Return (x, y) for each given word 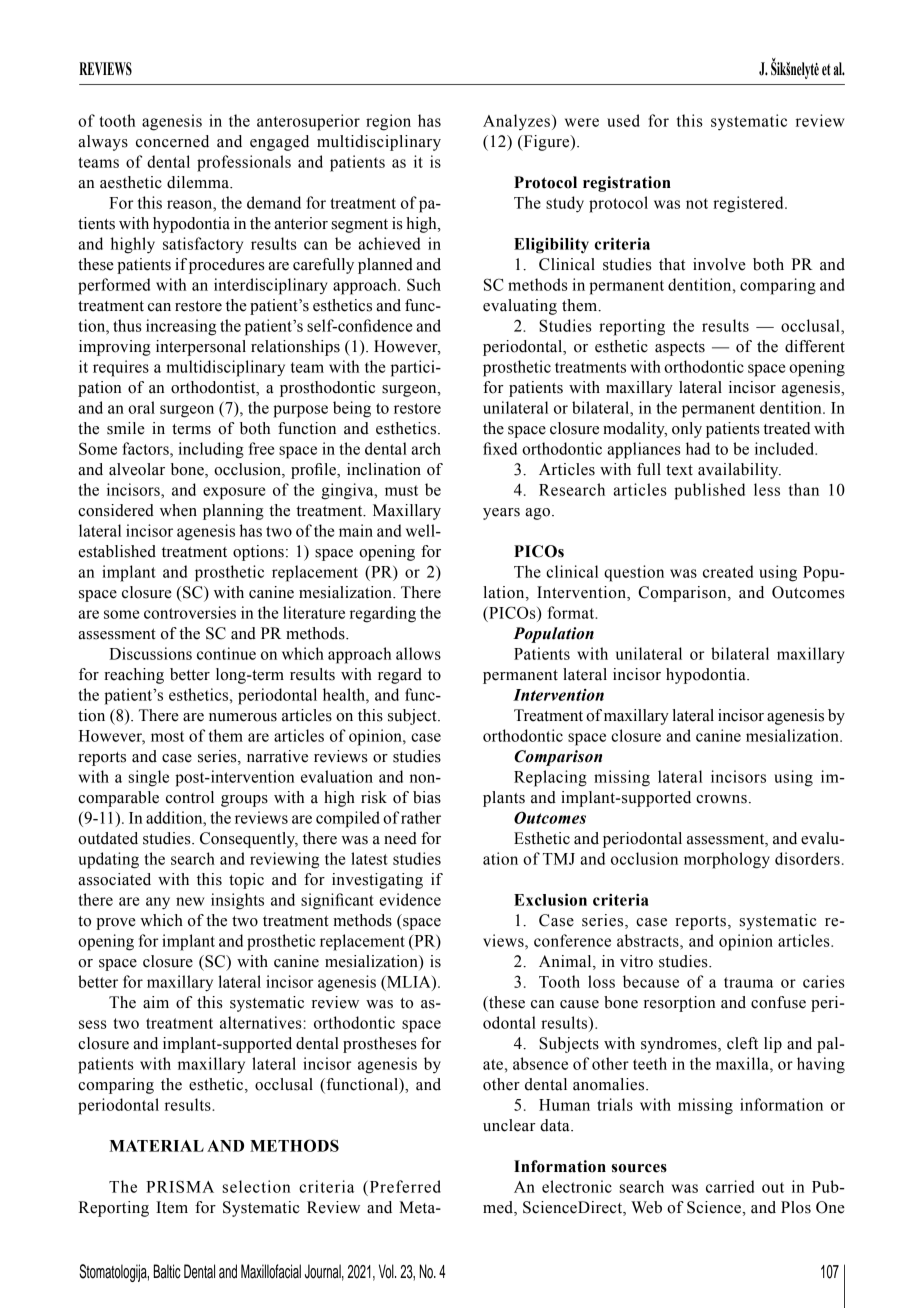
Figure (546, 143)
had (698, 448)
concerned (172, 141)
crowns (721, 799)
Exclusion (550, 899)
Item (172, 1207)
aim (156, 1002)
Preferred (404, 1186)
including (211, 450)
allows (418, 653)
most (167, 736)
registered (749, 204)
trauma (748, 982)
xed (505, 448)
